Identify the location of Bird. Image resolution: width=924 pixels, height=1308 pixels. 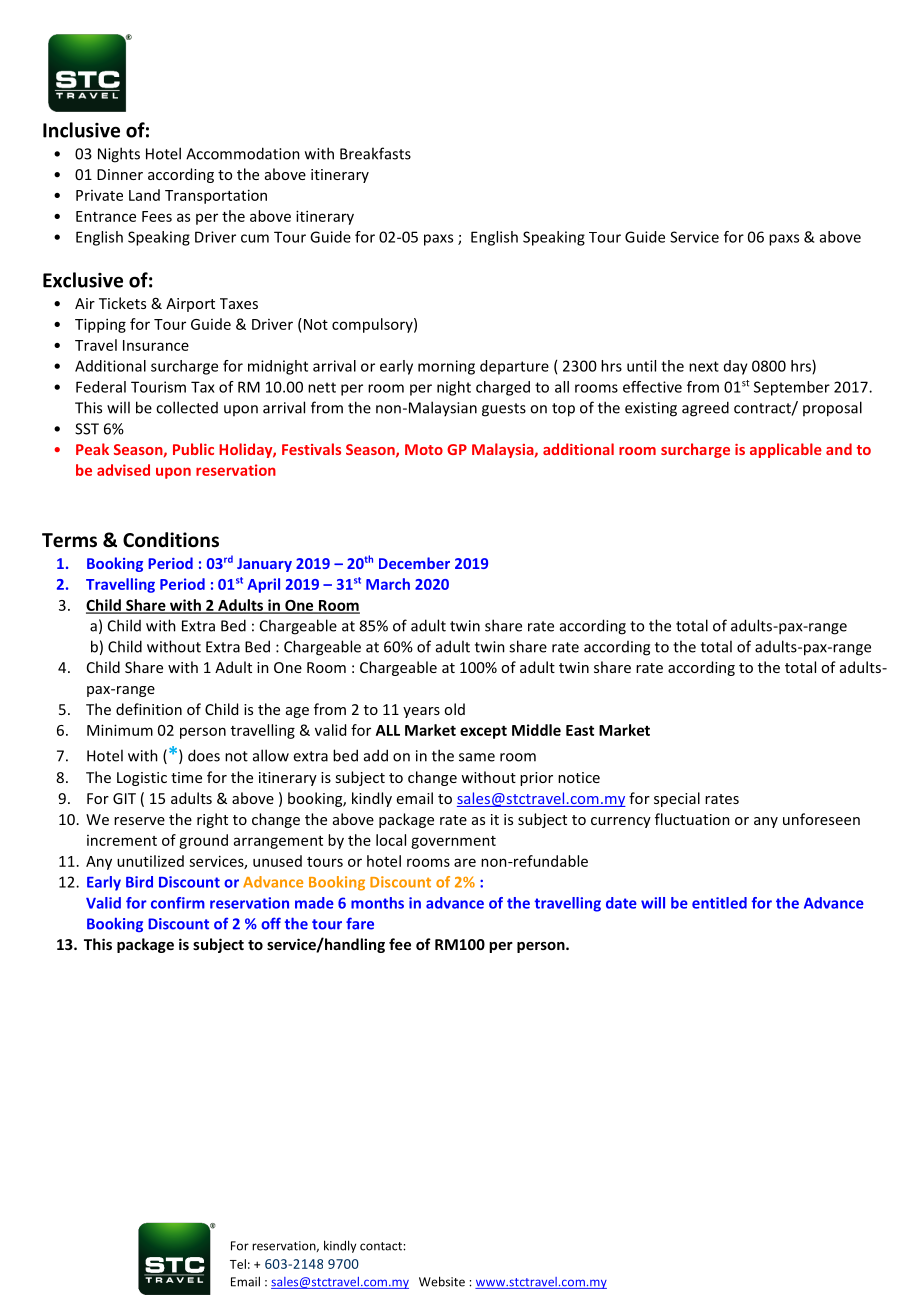
(139, 882).
